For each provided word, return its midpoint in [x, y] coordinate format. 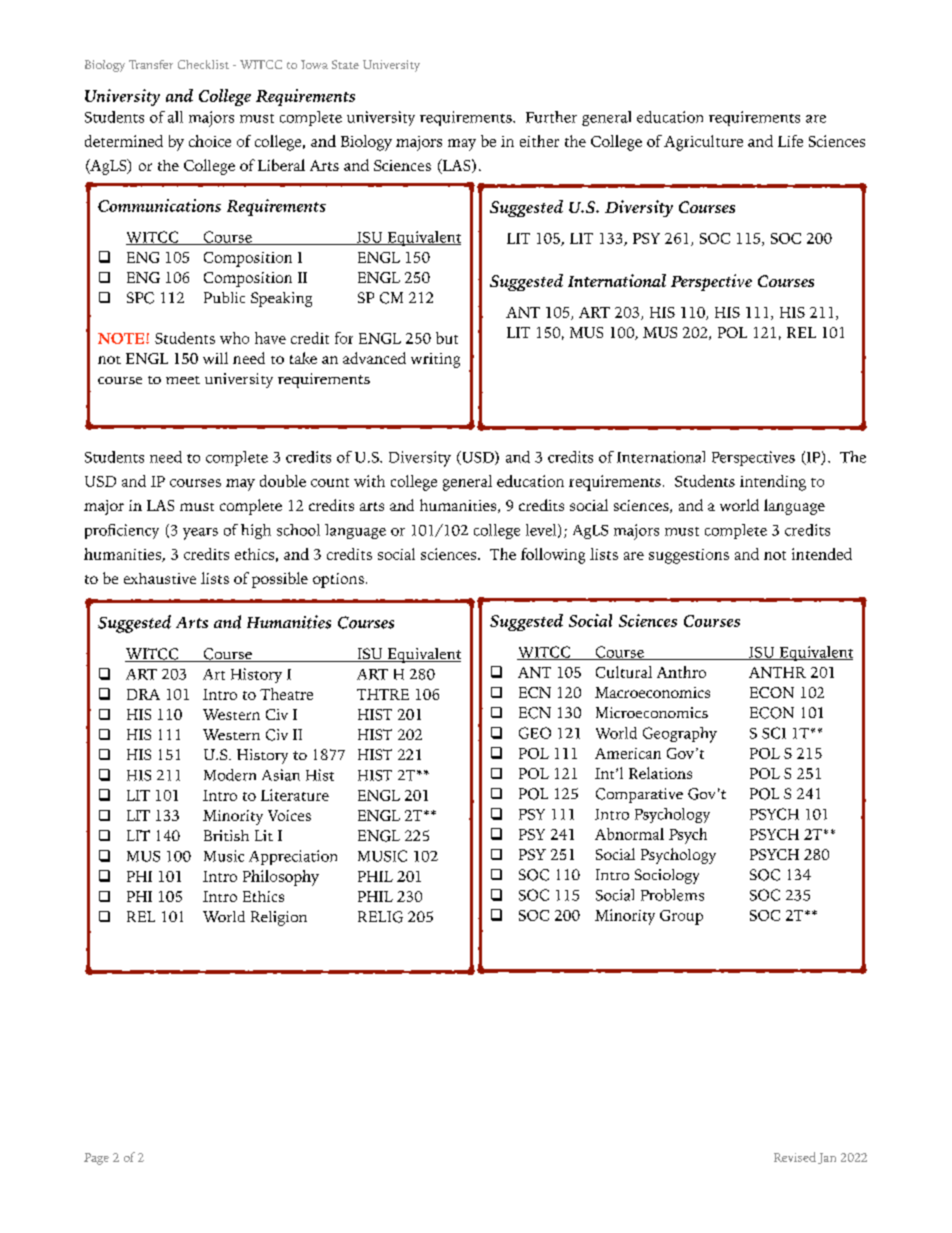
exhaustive [160, 578]
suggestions [689, 556]
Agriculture [703, 143]
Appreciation [293, 857]
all [175, 117]
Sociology [667, 876]
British [226, 835]
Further [551, 117]
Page [96, 1159]
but [447, 338]
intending [773, 483]
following [553, 556]
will [215, 358]
